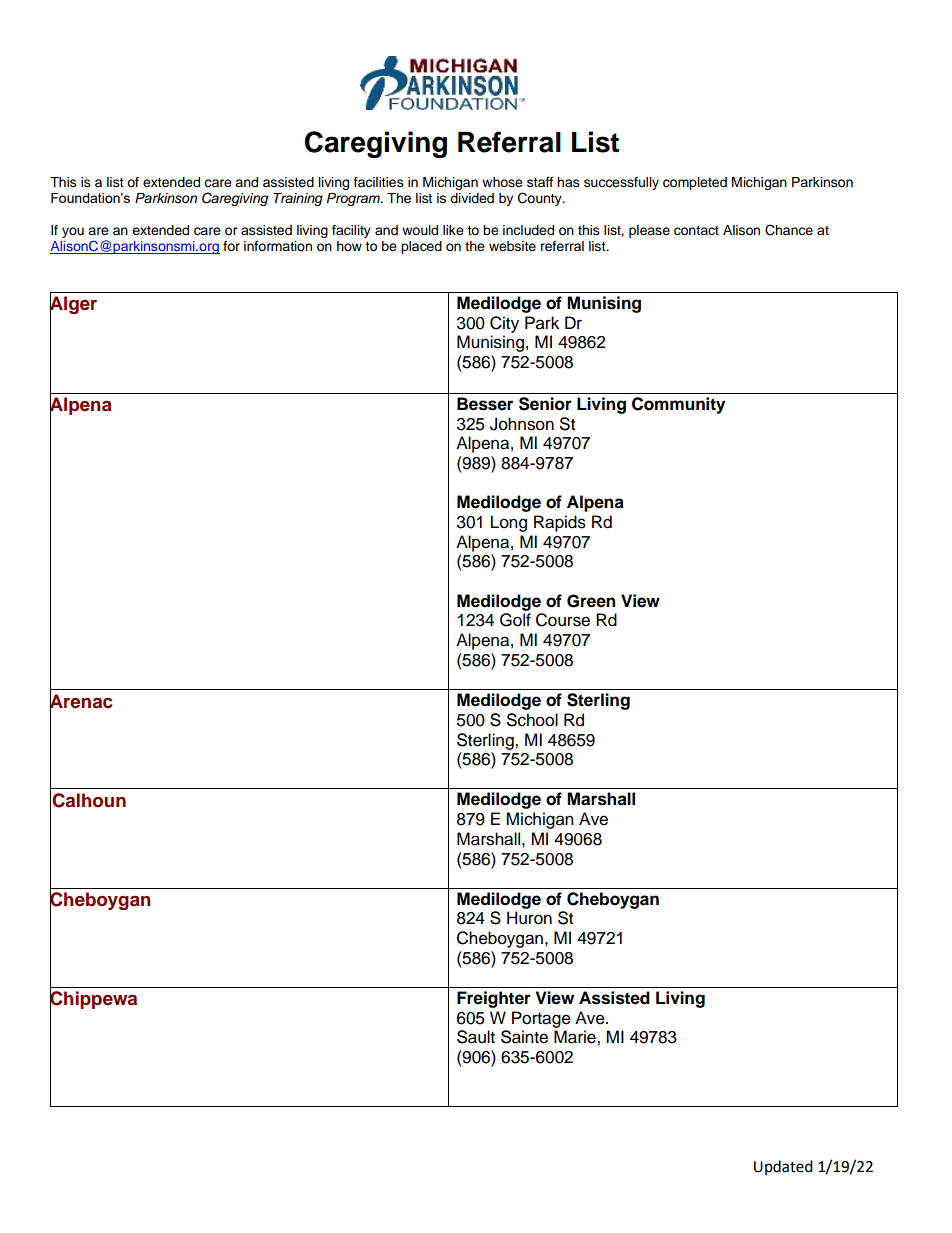  What do you see at coordinates (678, 405) in the document?
I see `Community` at bounding box center [678, 405].
